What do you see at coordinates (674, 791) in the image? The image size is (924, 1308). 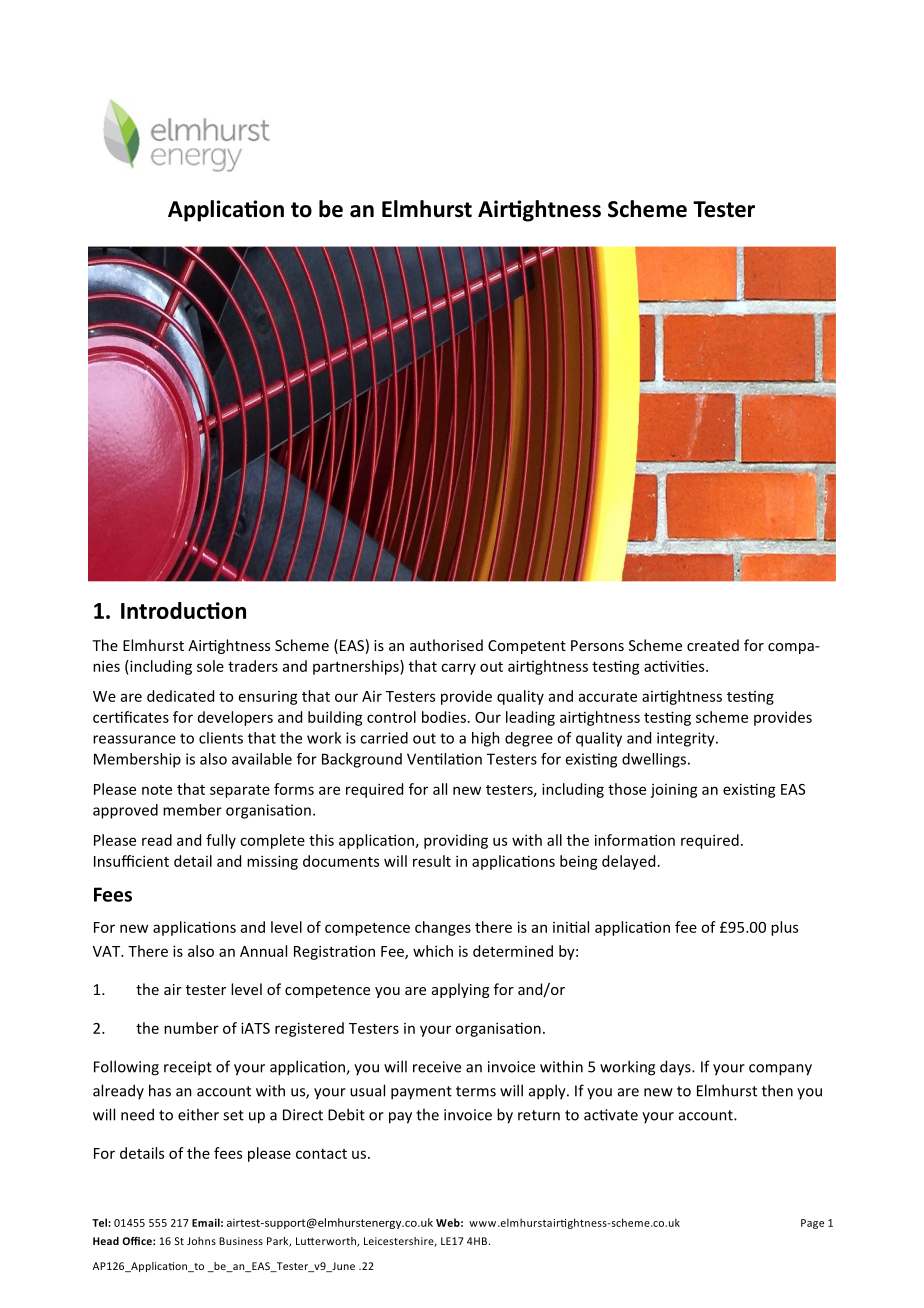 I see `joining` at bounding box center [674, 791].
